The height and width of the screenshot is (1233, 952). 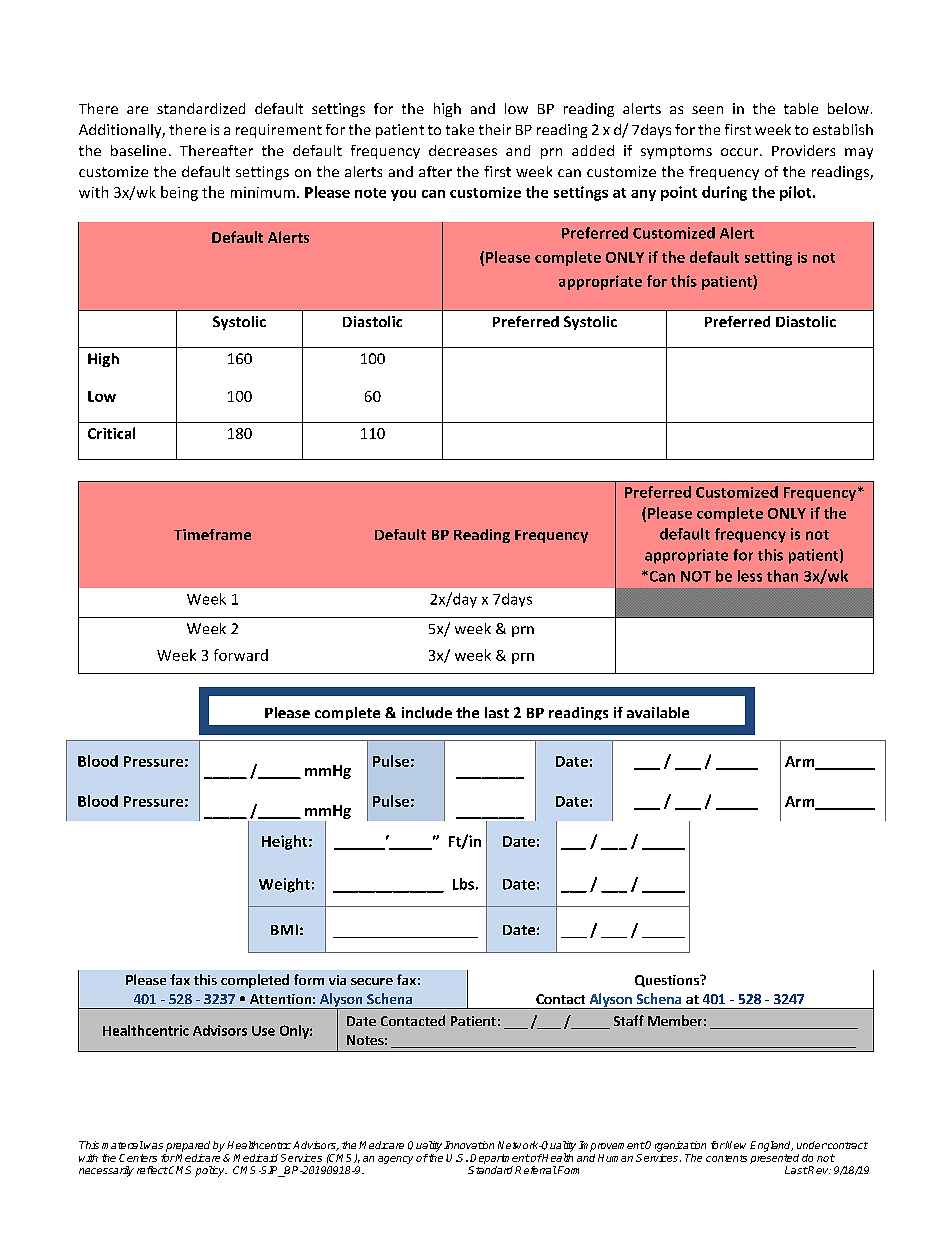 What do you see at coordinates (495, 129) in the screenshot?
I see `their` at bounding box center [495, 129].
